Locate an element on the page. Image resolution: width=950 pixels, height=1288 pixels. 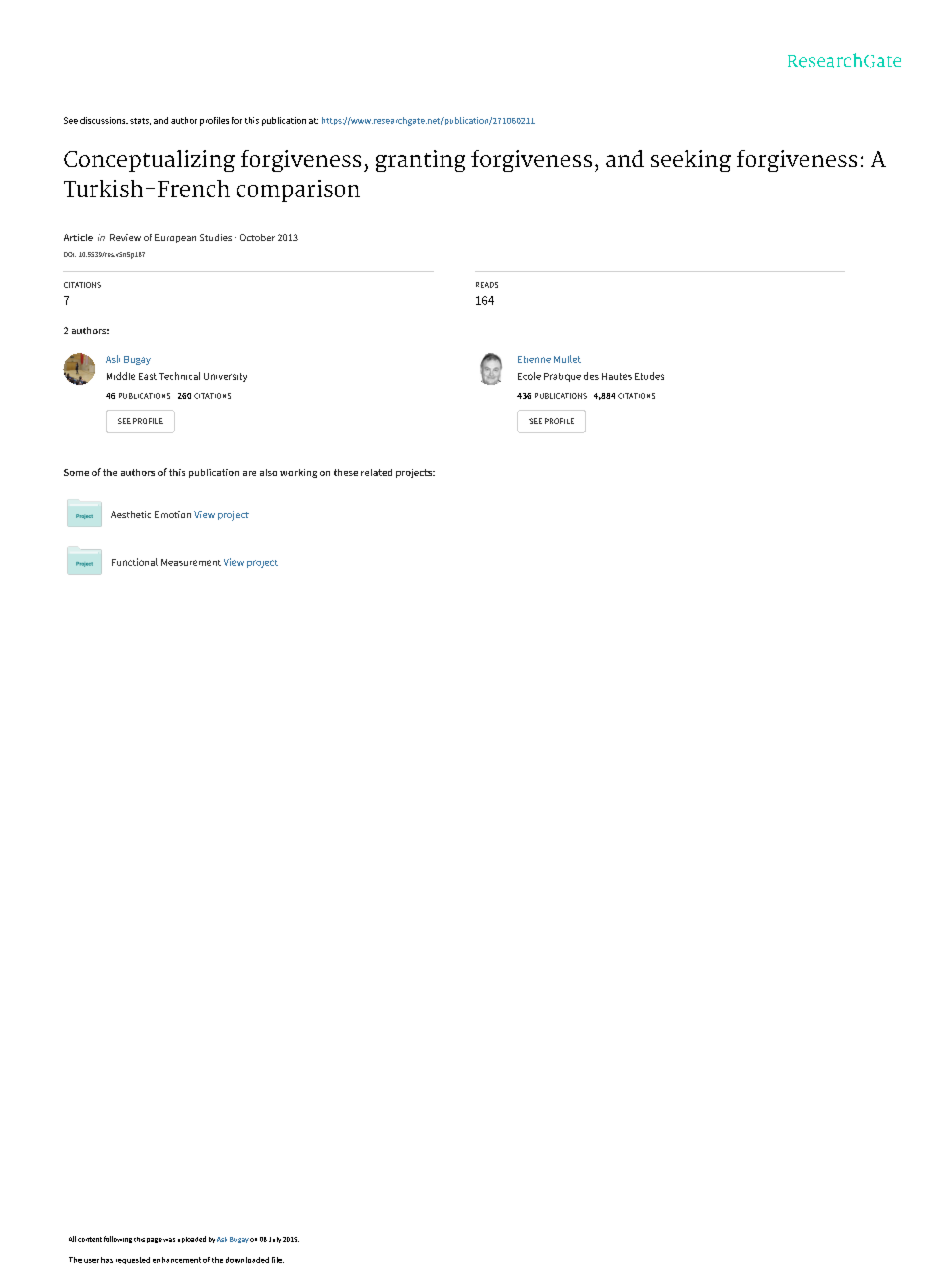
seeking is located at coordinates (691, 161).
